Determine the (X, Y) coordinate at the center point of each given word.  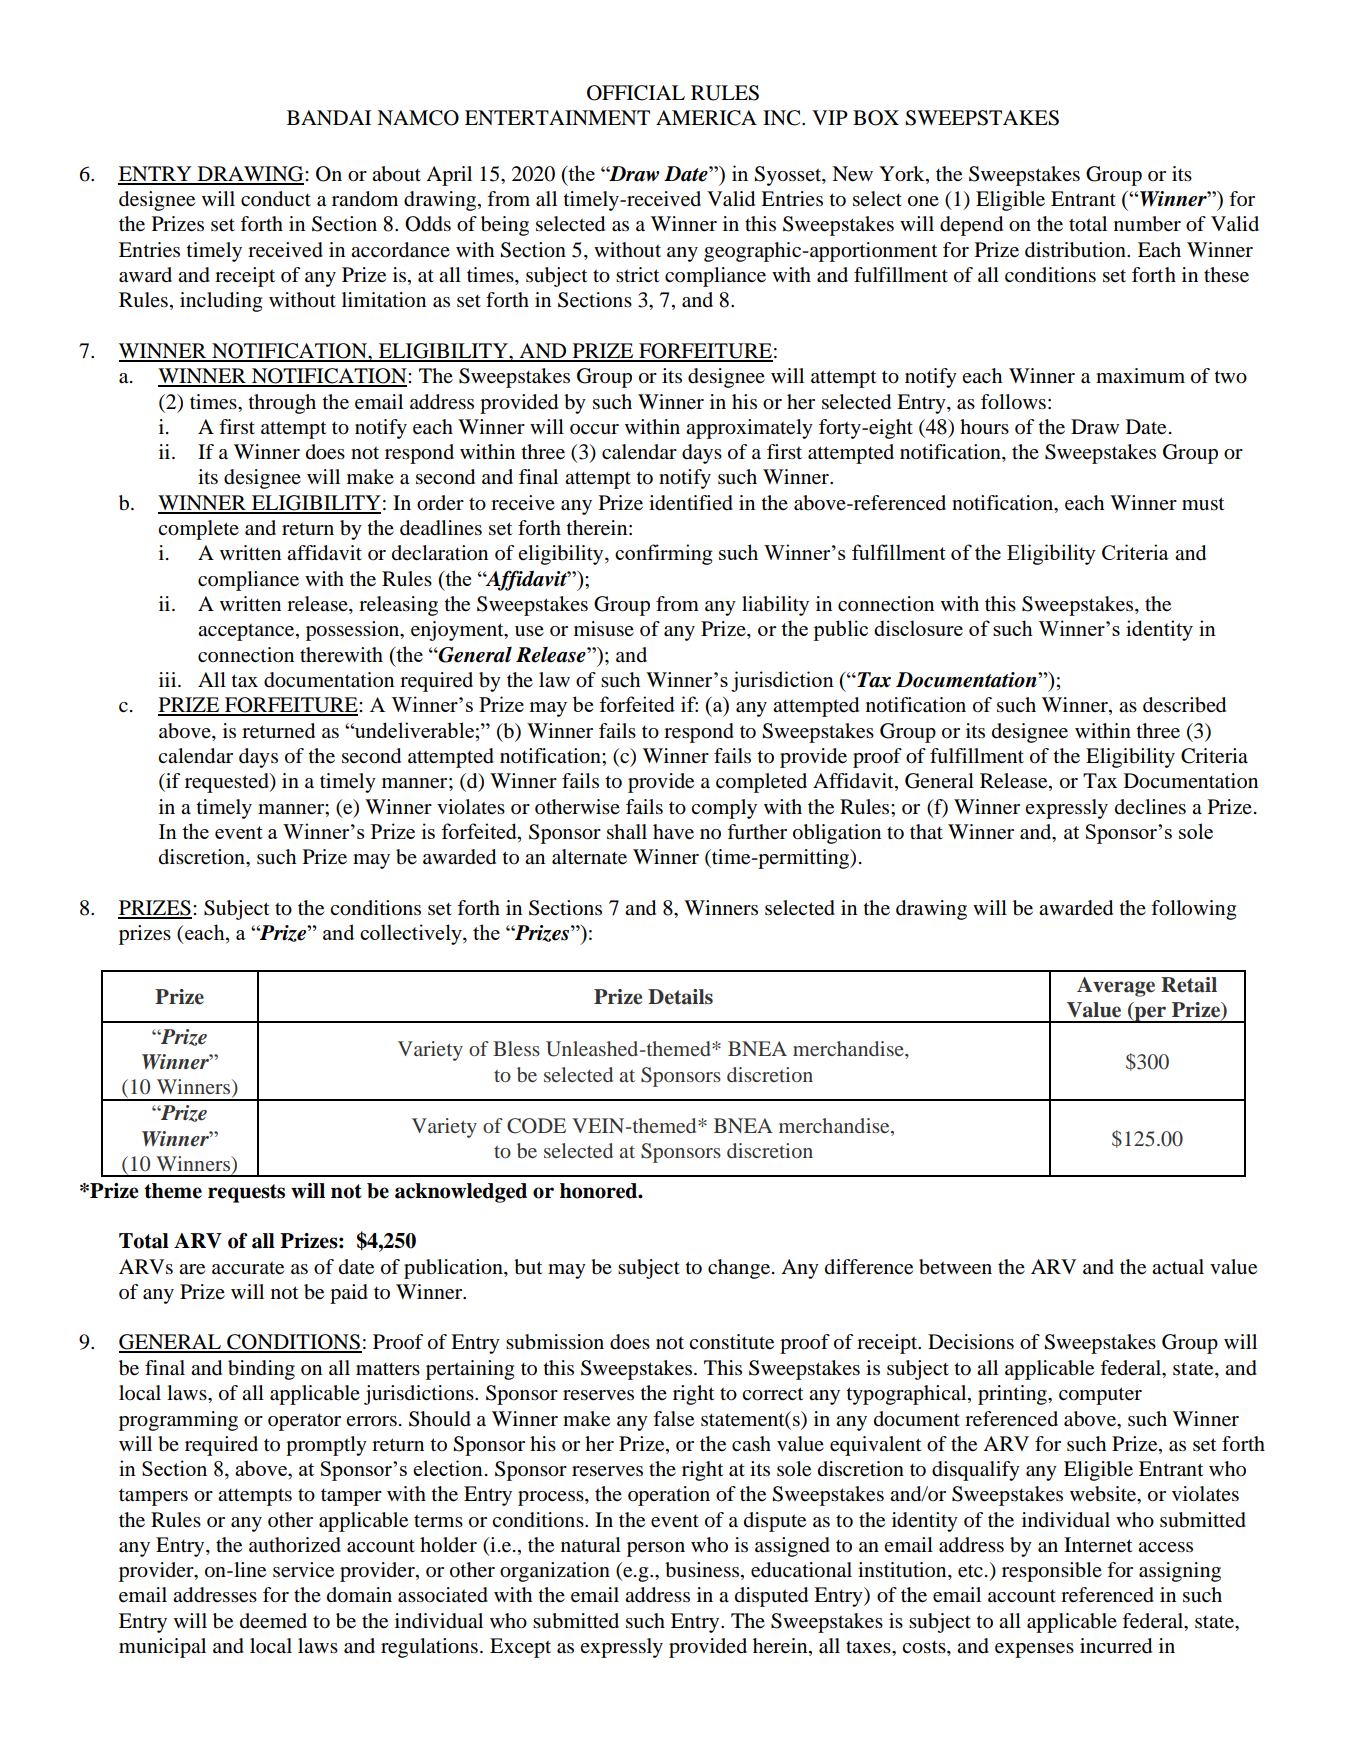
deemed (273, 1621)
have (673, 832)
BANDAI (329, 117)
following (1193, 910)
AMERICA (706, 118)
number (1147, 224)
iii (169, 679)
